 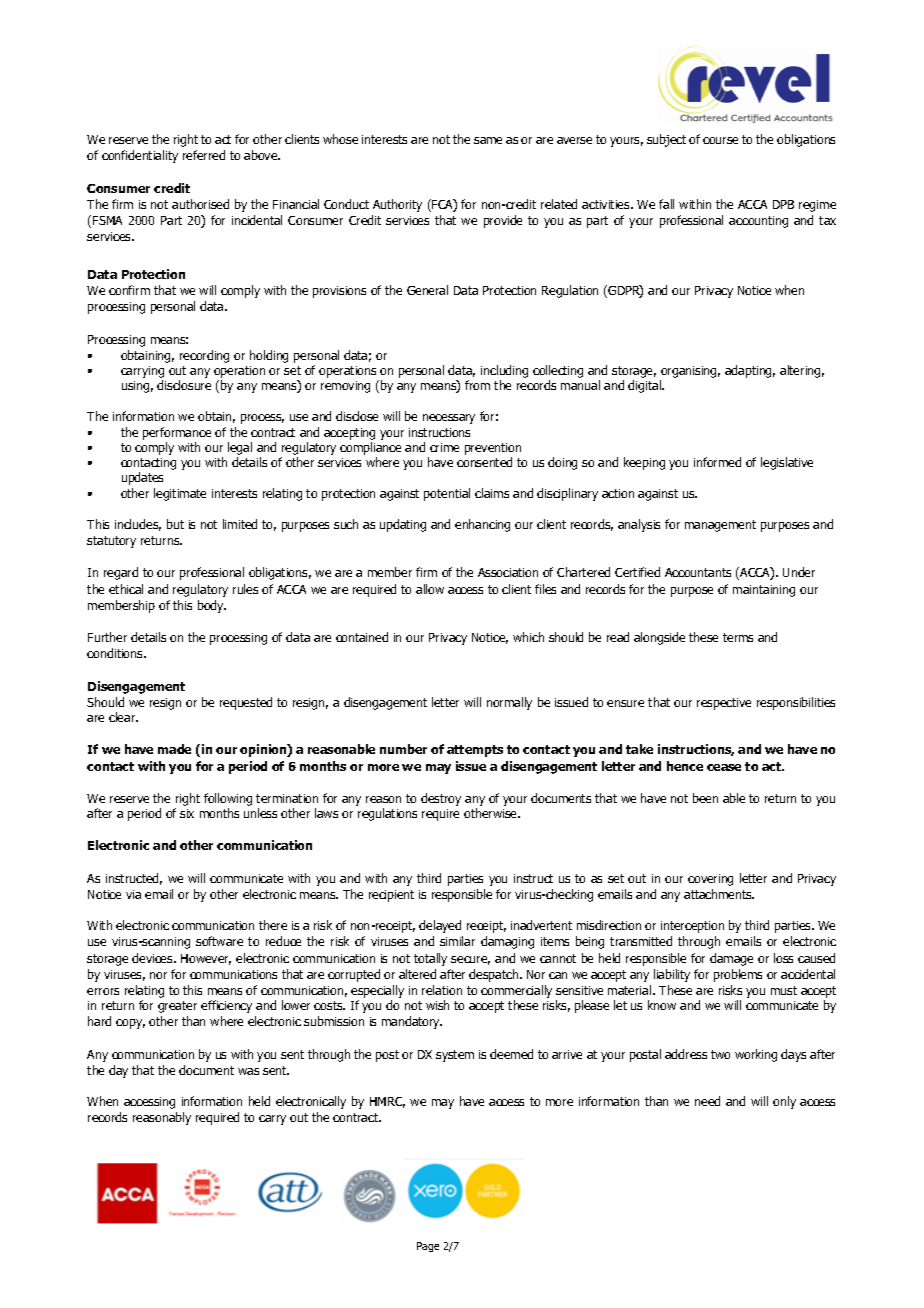 I want to click on course, so click(x=720, y=140).
